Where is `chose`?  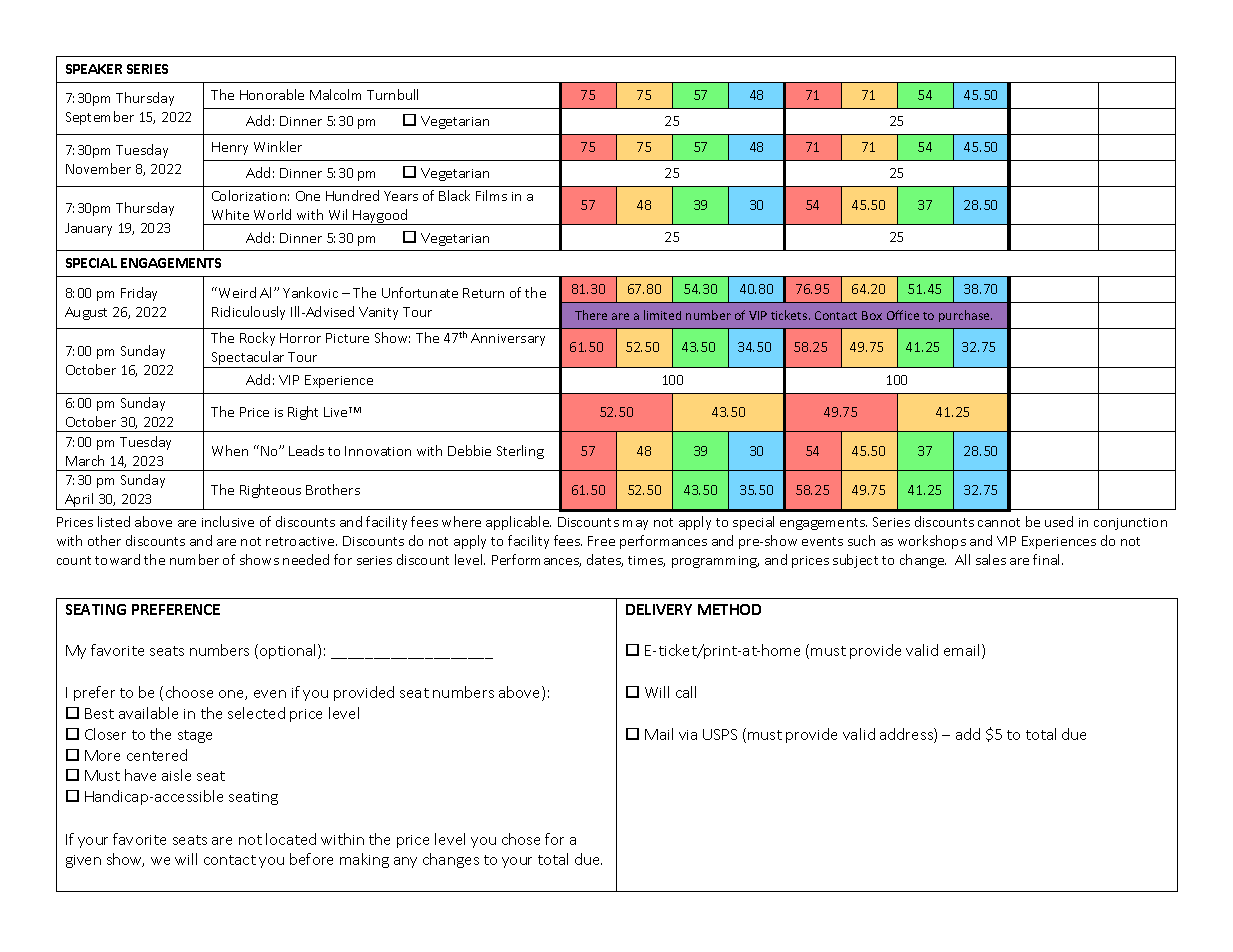
chose is located at coordinates (521, 839).
